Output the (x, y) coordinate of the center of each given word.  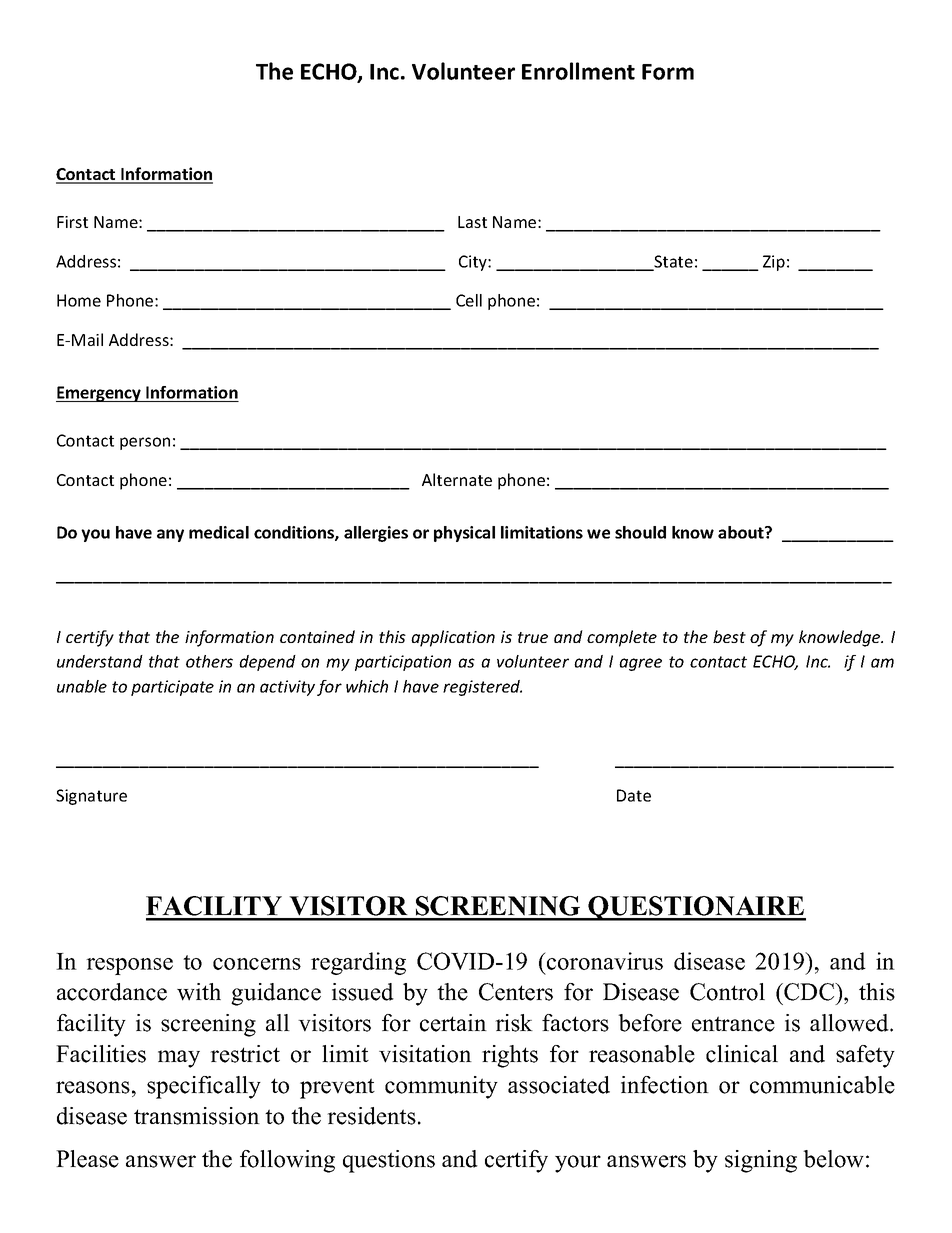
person (145, 443)
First (72, 222)
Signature (91, 797)
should (640, 532)
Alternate (457, 479)
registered (482, 688)
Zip (774, 263)
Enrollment (578, 71)
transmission (197, 1116)
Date (634, 795)
